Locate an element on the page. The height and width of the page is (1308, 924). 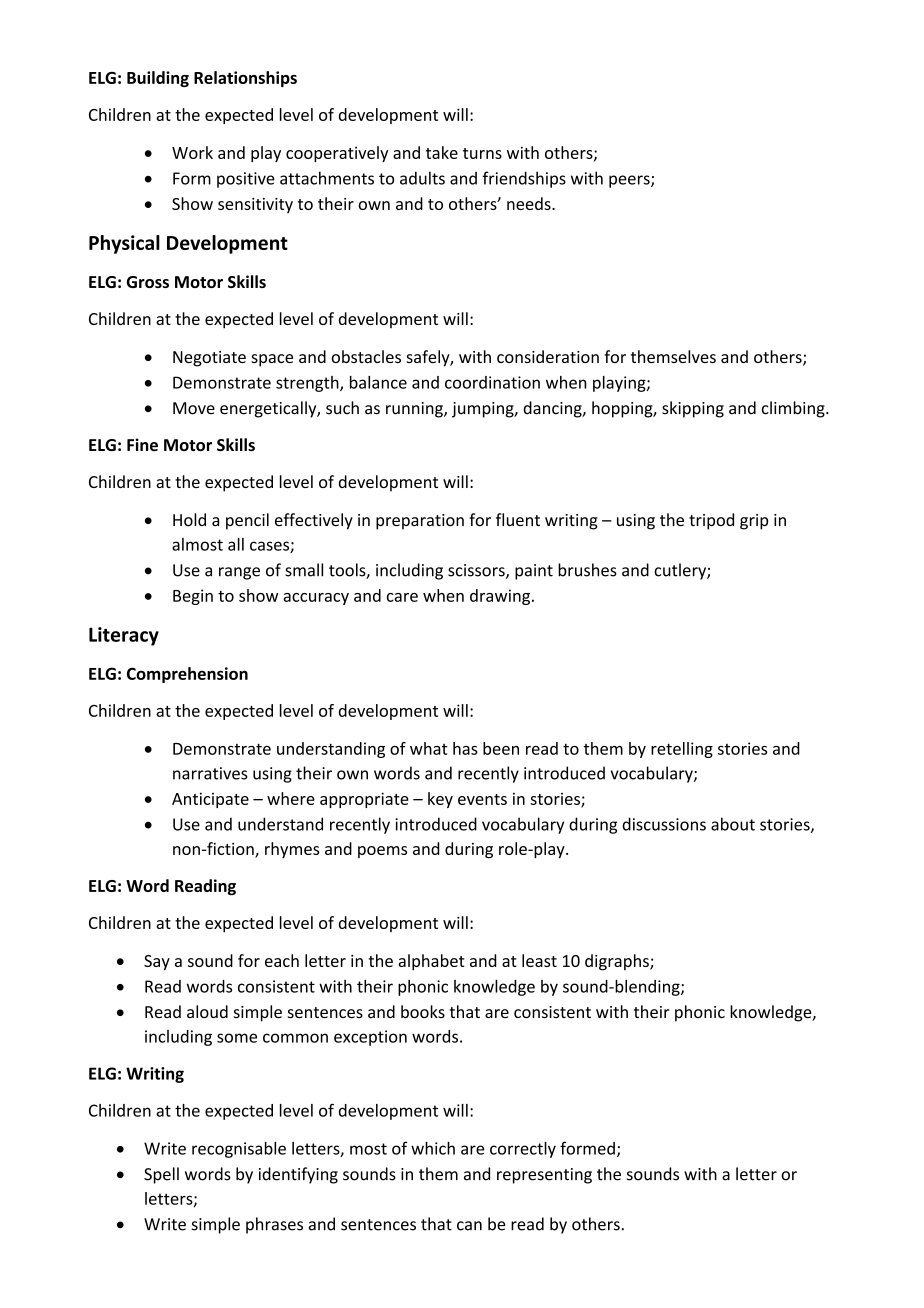
preparation is located at coordinates (420, 522).
